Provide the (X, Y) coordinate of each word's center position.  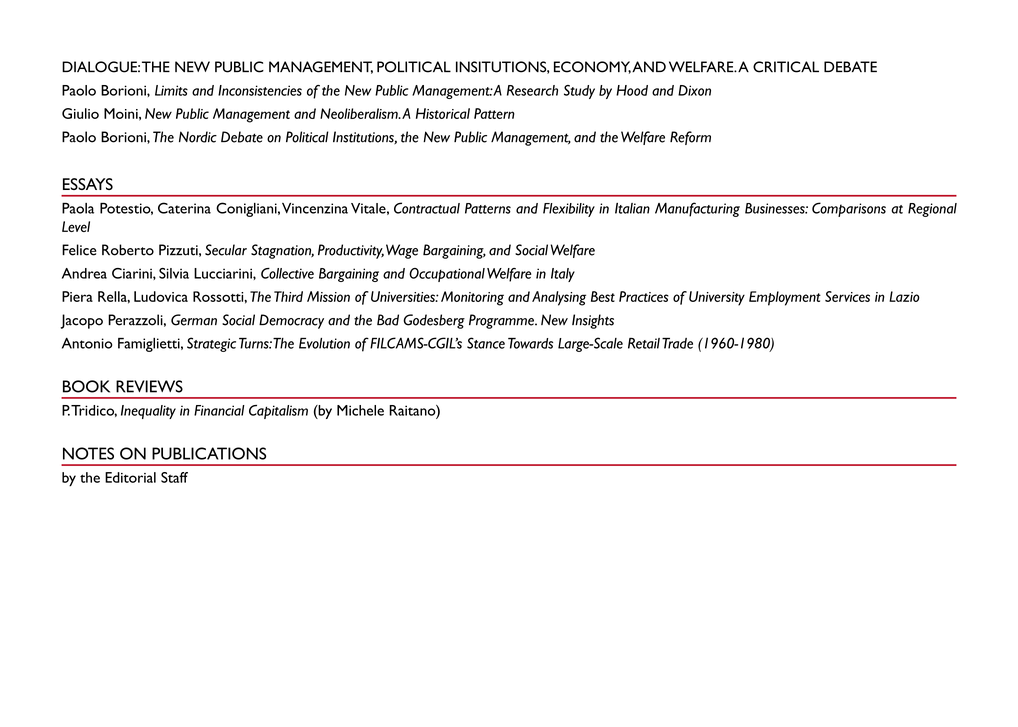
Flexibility (569, 210)
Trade (677, 343)
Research (532, 90)
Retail (644, 343)
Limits (171, 90)
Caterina (184, 208)
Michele (360, 410)
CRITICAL (786, 67)
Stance (486, 343)
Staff (174, 477)
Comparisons (849, 209)
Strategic (211, 344)
